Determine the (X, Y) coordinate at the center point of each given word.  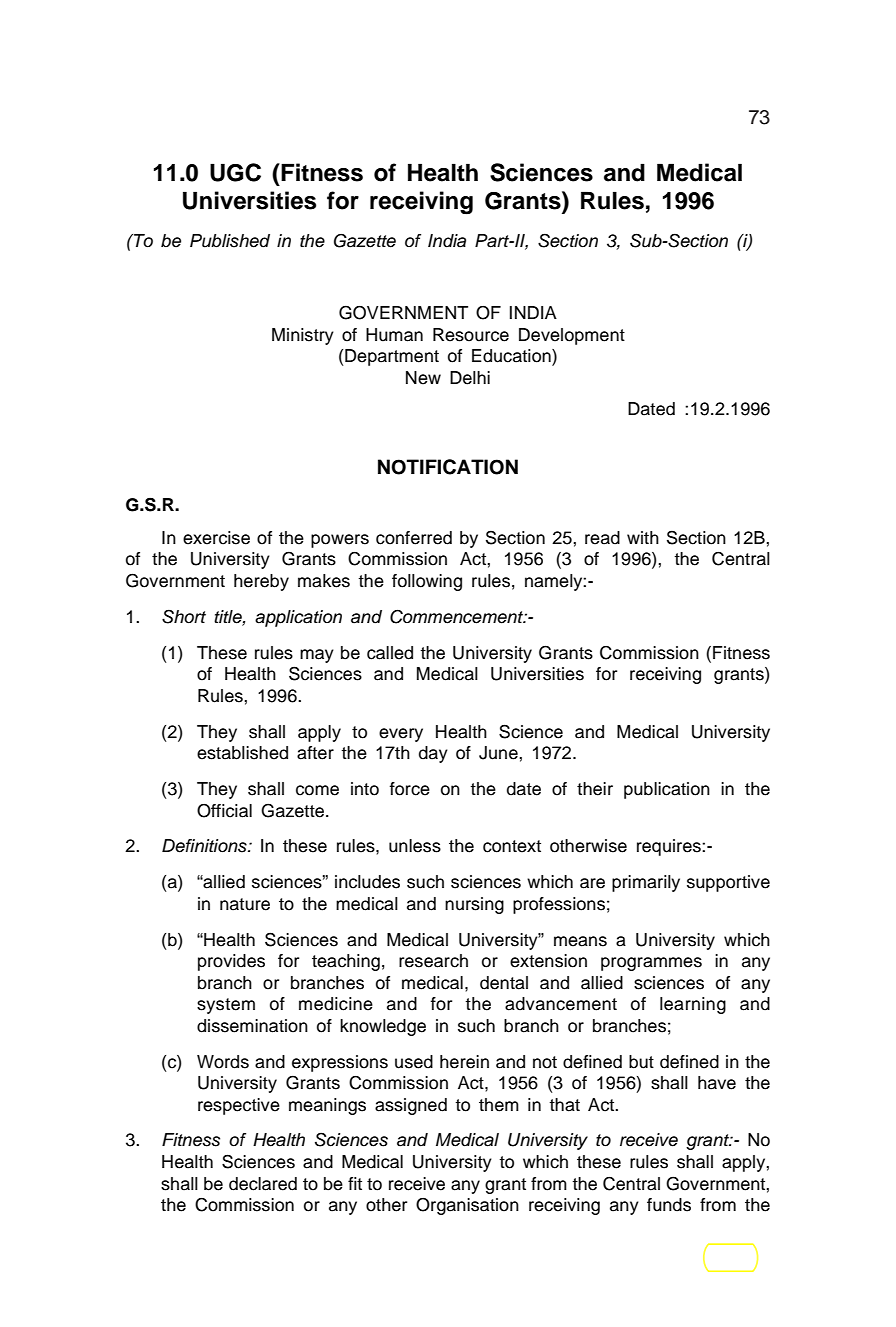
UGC (235, 172)
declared (263, 1184)
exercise (216, 538)
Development (572, 336)
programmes (651, 964)
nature (245, 904)
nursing (474, 905)
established (242, 753)
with (643, 537)
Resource (471, 335)
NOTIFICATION (448, 467)
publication (667, 790)
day (433, 754)
